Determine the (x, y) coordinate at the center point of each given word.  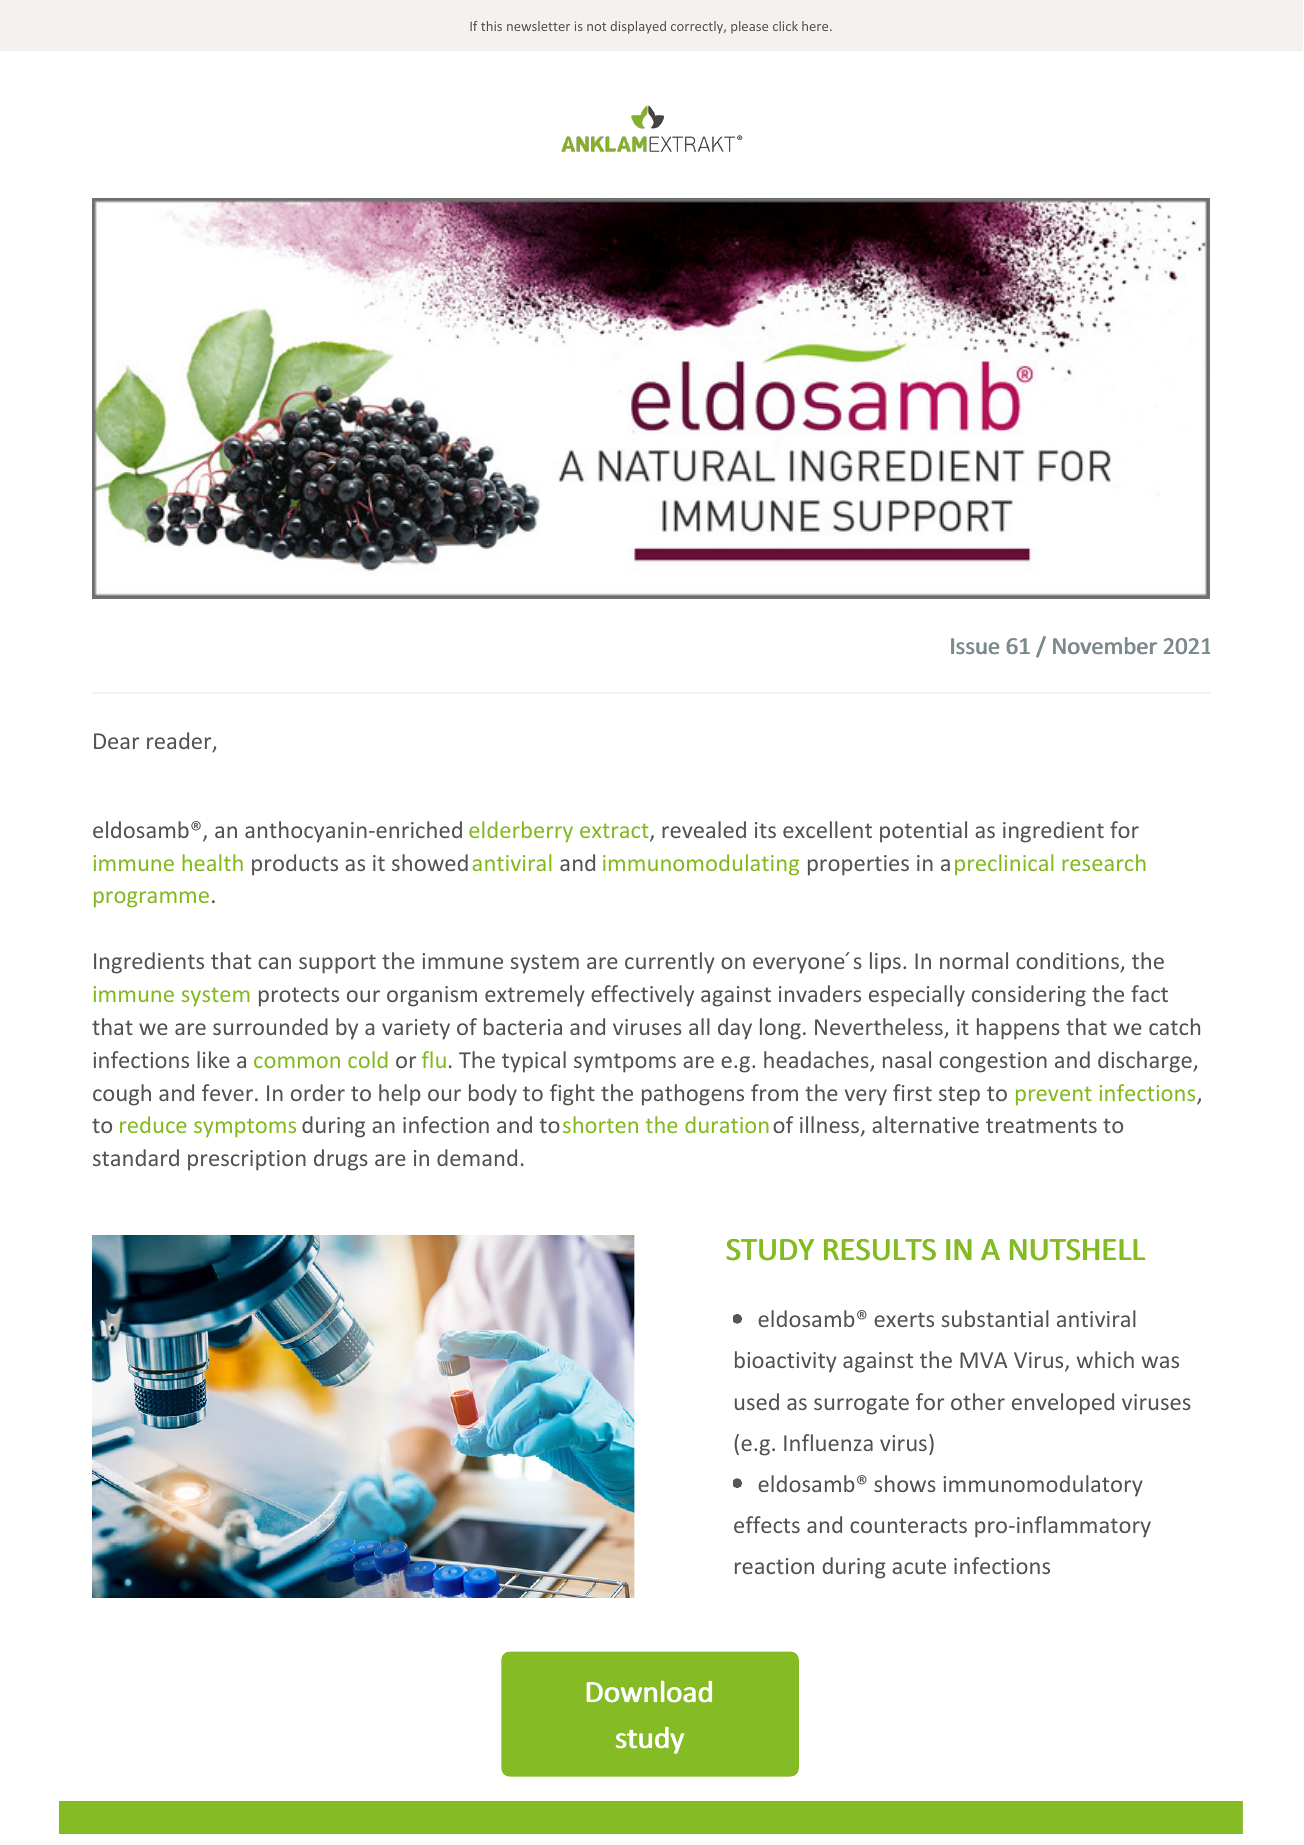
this (491, 26)
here (816, 26)
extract (615, 832)
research (1104, 862)
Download (649, 1692)
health (212, 862)
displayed (638, 27)
